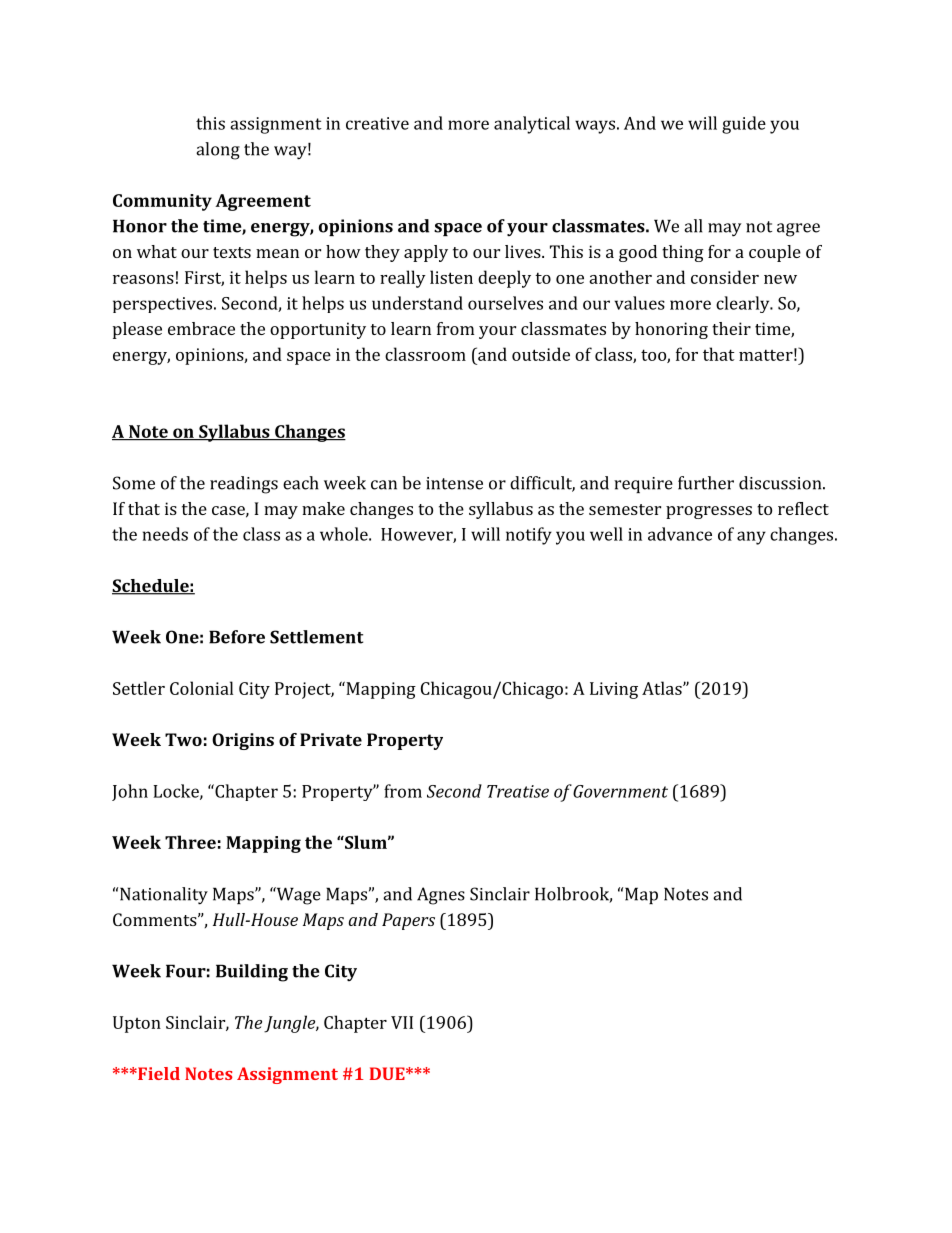 Image resolution: width=952 pixels, height=1233 pixels. I want to click on Atlas, so click(662, 688).
